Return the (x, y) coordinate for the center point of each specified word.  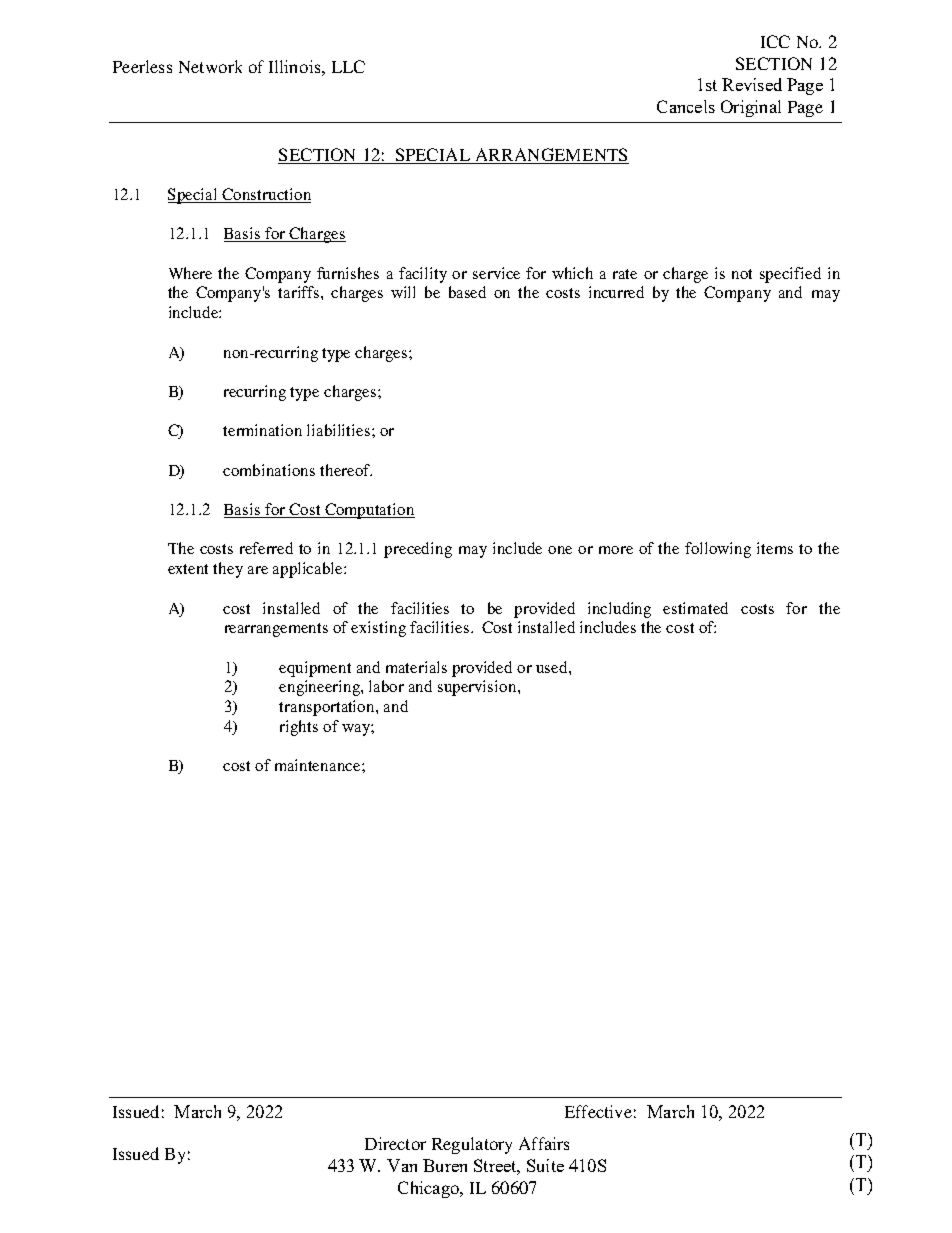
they (228, 570)
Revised (752, 84)
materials (416, 667)
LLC (348, 66)
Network (210, 66)
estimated (695, 608)
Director (395, 1143)
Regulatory (472, 1145)
